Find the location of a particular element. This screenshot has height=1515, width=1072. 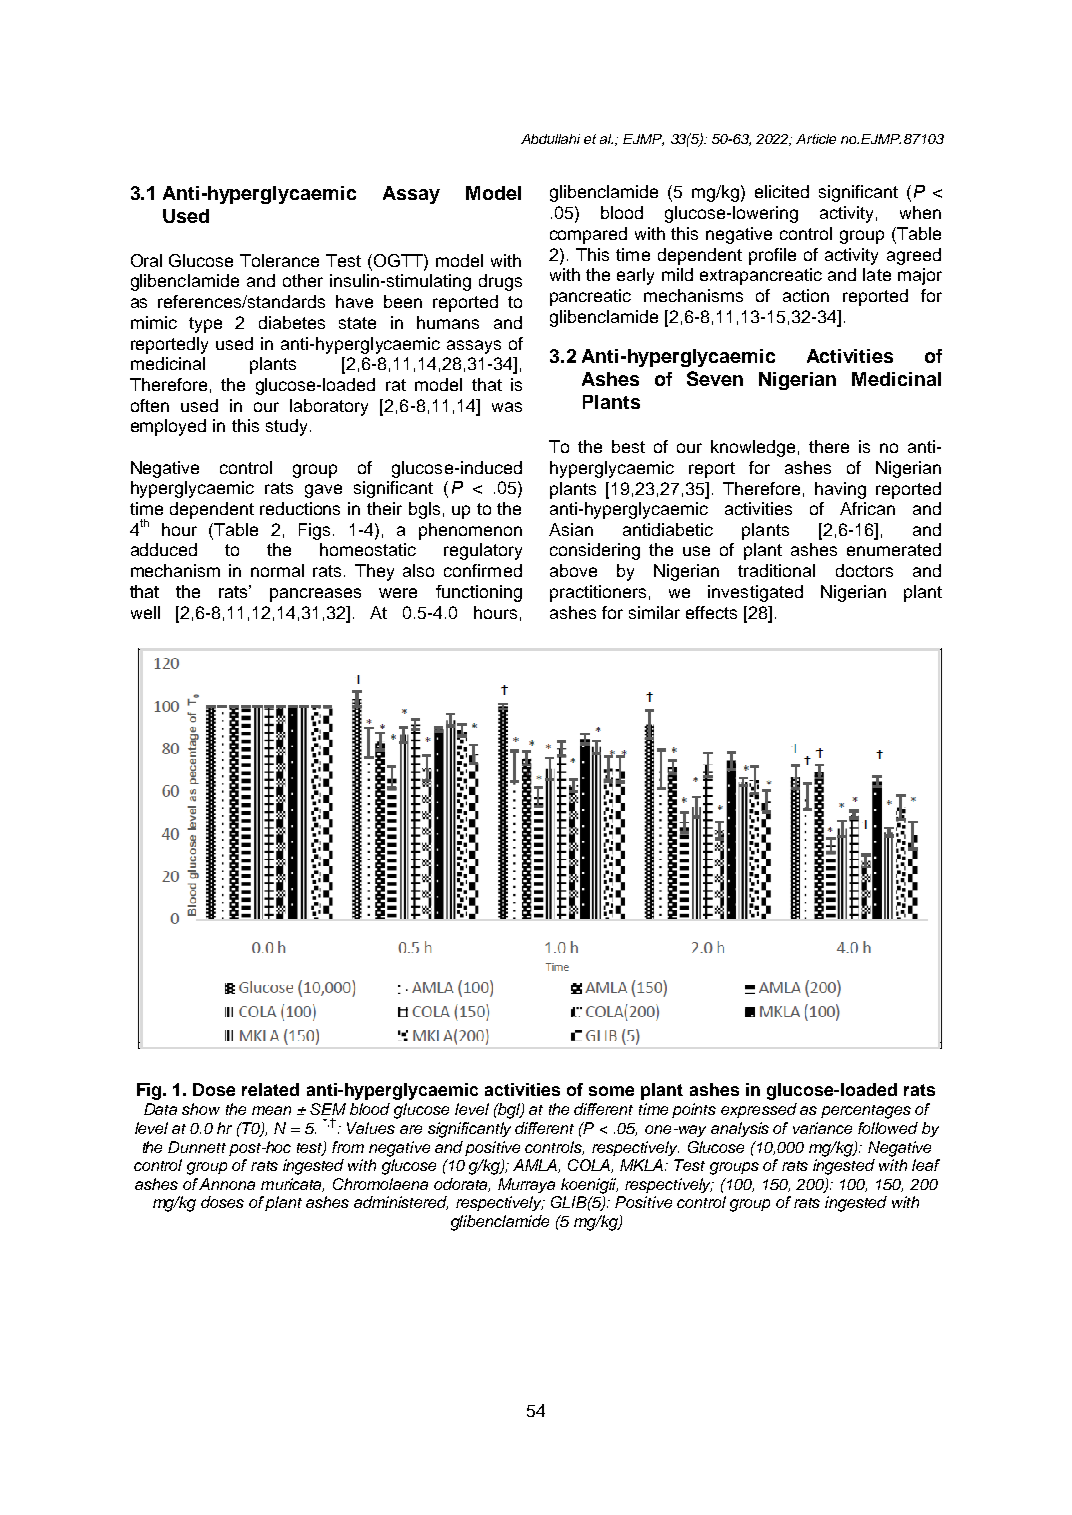

functioning is located at coordinates (479, 593).
